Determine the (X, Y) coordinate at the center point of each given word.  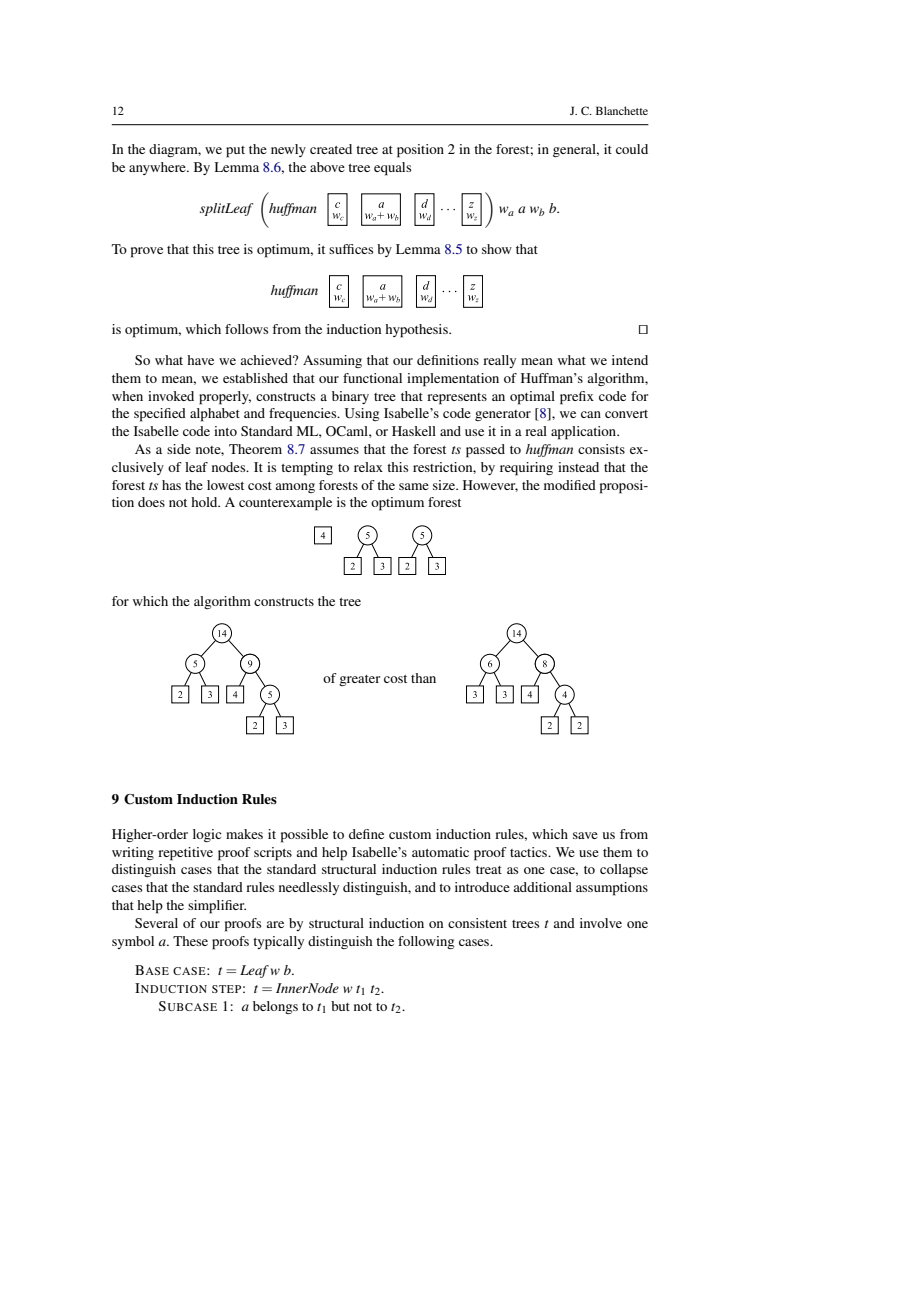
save (585, 835)
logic (207, 835)
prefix (577, 398)
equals (392, 169)
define (366, 834)
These (190, 941)
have (200, 360)
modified (570, 485)
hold (205, 502)
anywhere (158, 168)
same (414, 486)
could (632, 149)
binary (350, 397)
